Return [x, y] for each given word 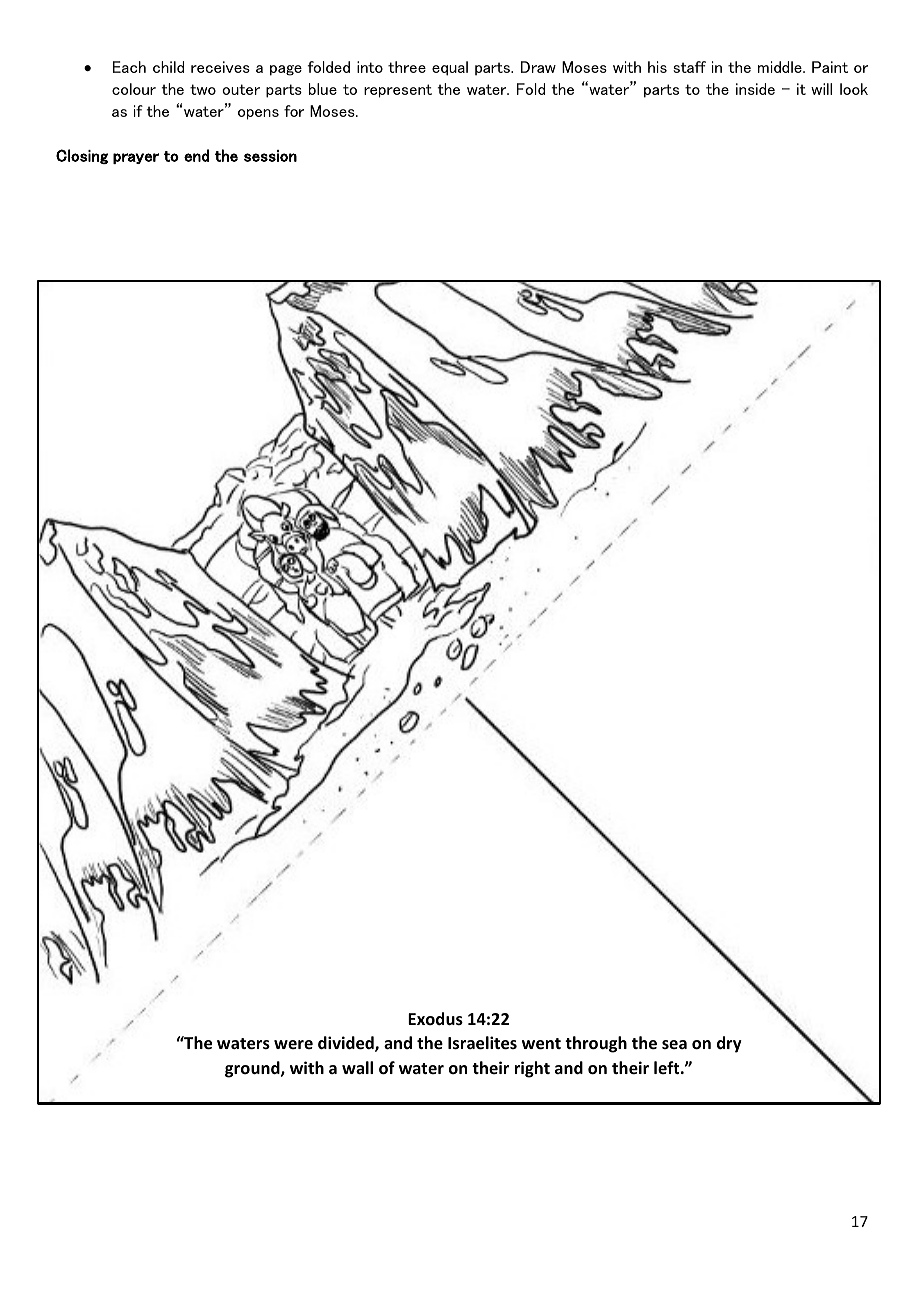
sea [674, 1044]
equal [450, 68]
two [203, 89]
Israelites [482, 1043]
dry [729, 1044]
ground [253, 1069]
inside [755, 89]
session [270, 156]
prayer [136, 158]
